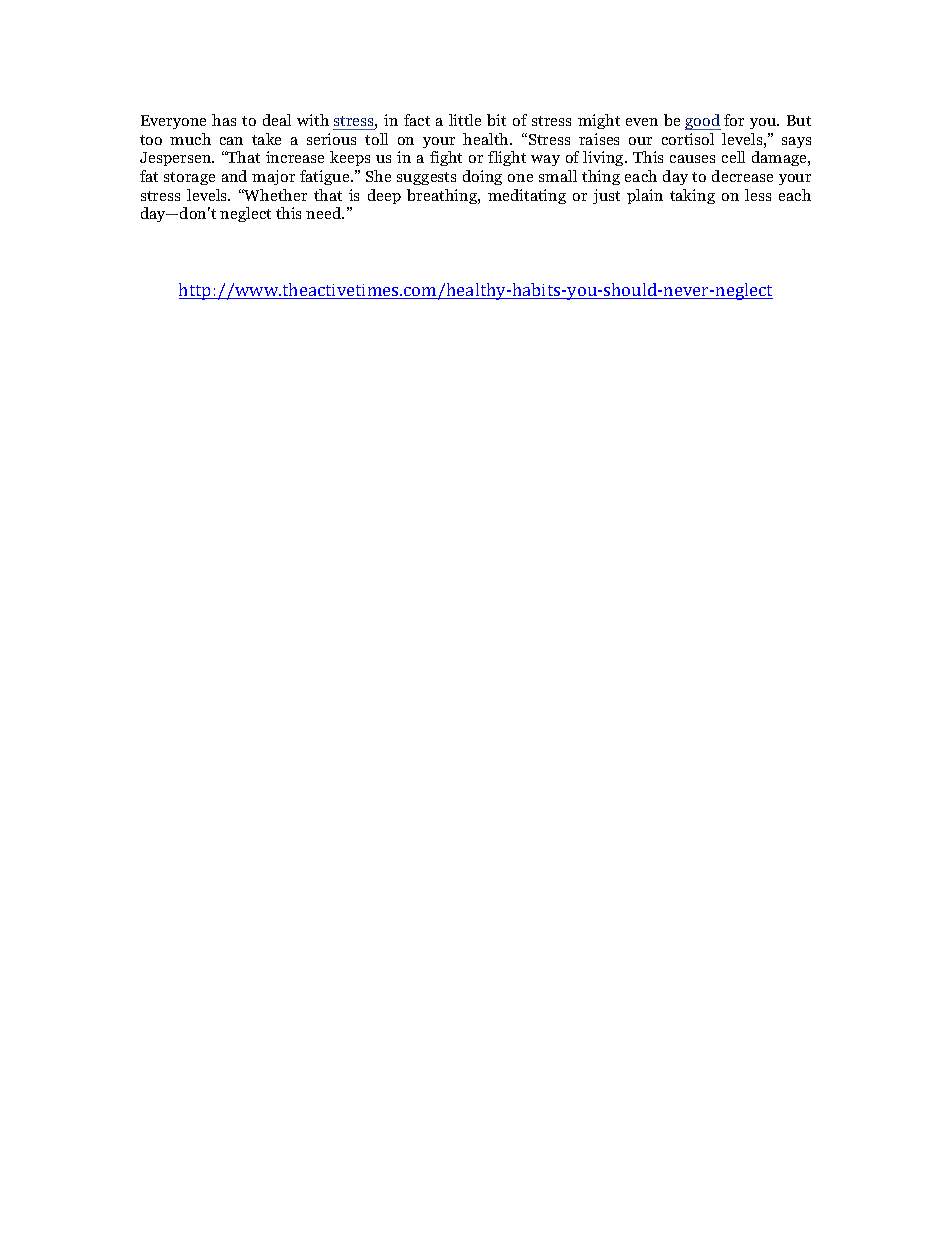  What do you see at coordinates (465, 120) in the image?
I see `little` at bounding box center [465, 120].
